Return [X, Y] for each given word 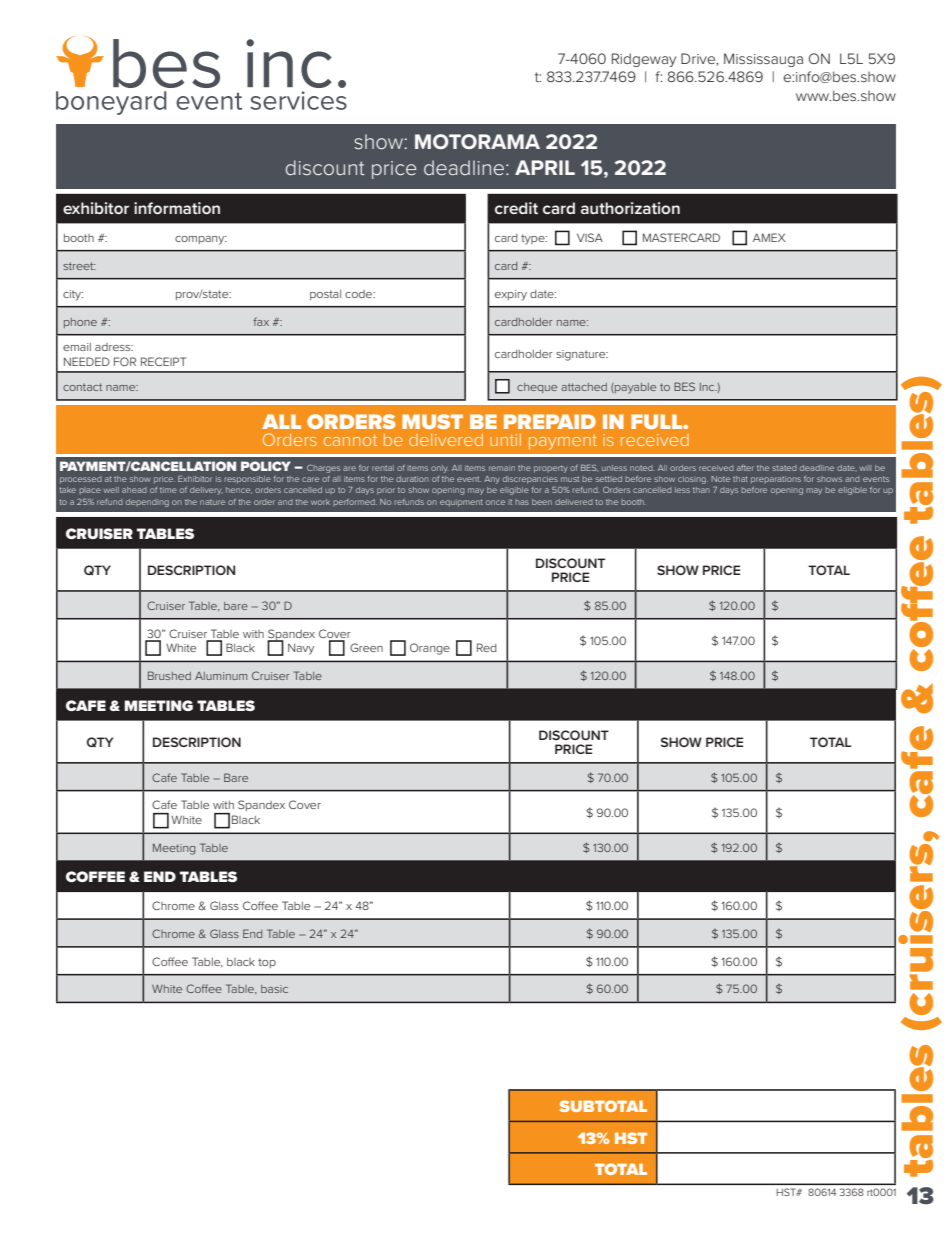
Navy [301, 649]
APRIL [545, 167]
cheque [537, 388]
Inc [708, 387]
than [701, 490]
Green [366, 647]
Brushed [169, 675]
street [79, 266]
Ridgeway [644, 60]
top [267, 963]
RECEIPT [163, 361]
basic [274, 989]
